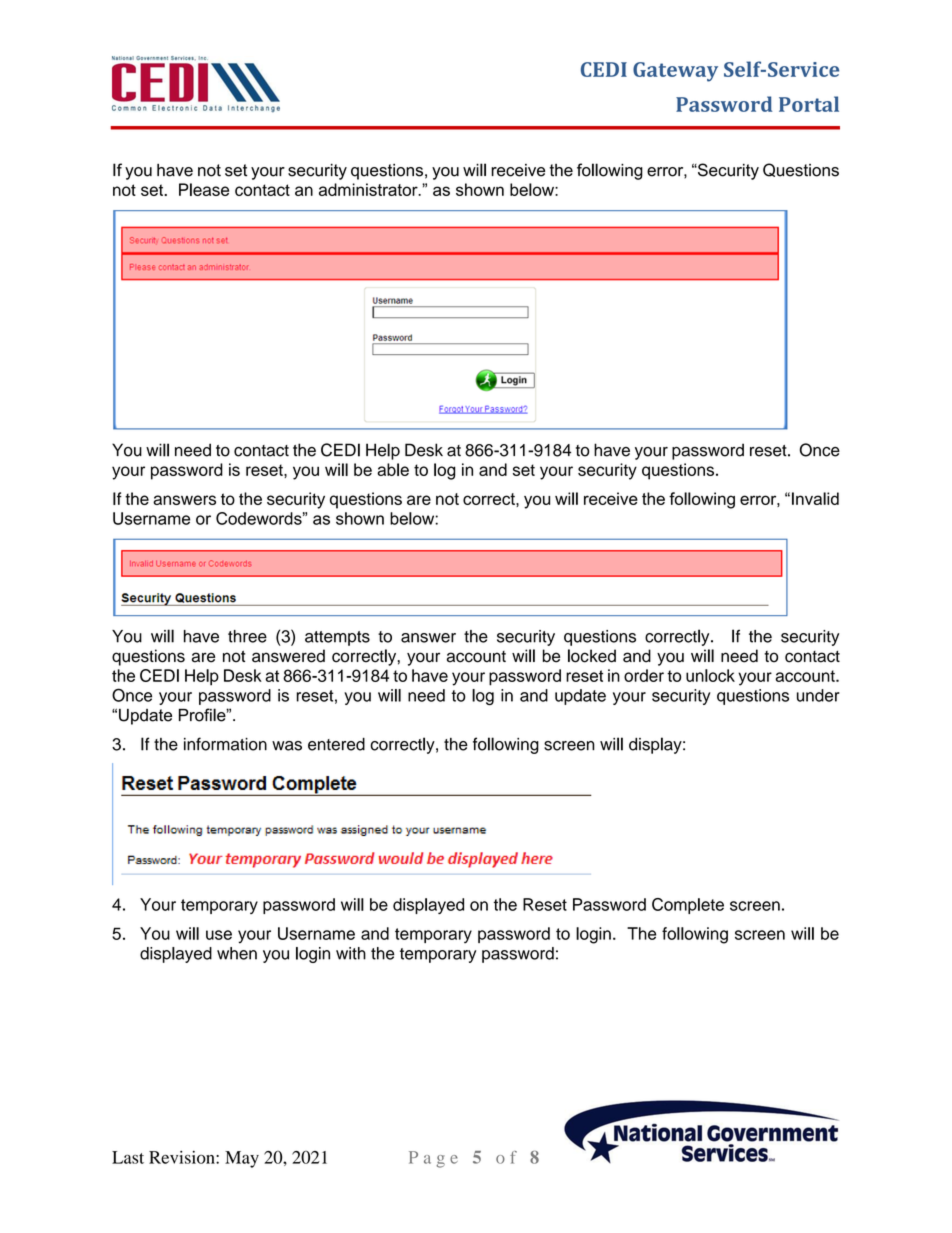 The image size is (952, 1233). What do you see at coordinates (237, 953) in the page?
I see `when` at bounding box center [237, 953].
